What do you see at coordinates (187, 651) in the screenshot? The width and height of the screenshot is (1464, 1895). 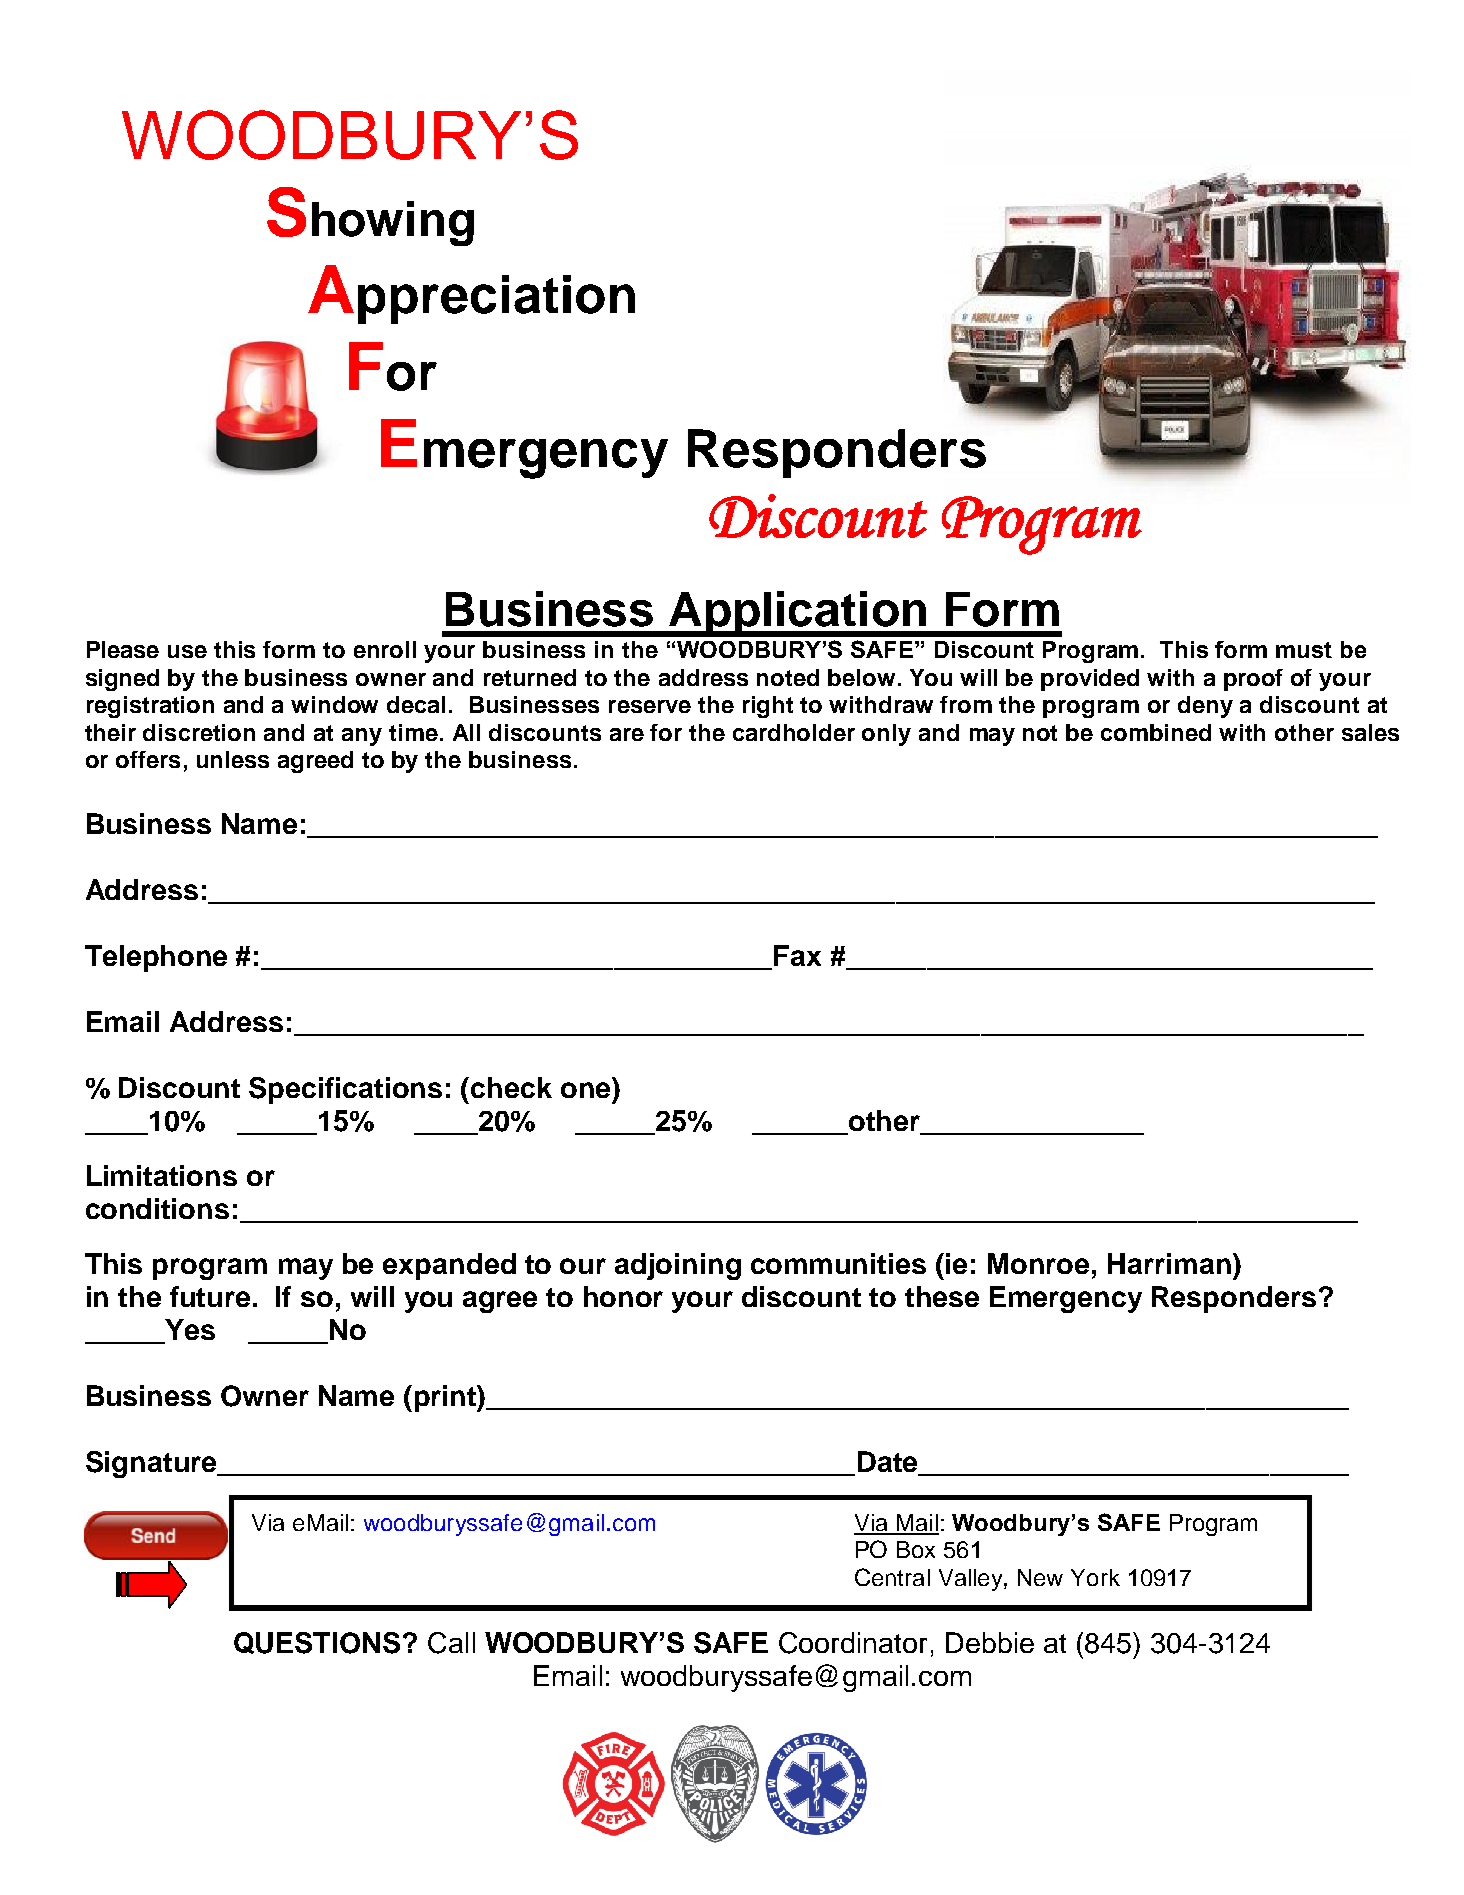 I see `use` at bounding box center [187, 651].
